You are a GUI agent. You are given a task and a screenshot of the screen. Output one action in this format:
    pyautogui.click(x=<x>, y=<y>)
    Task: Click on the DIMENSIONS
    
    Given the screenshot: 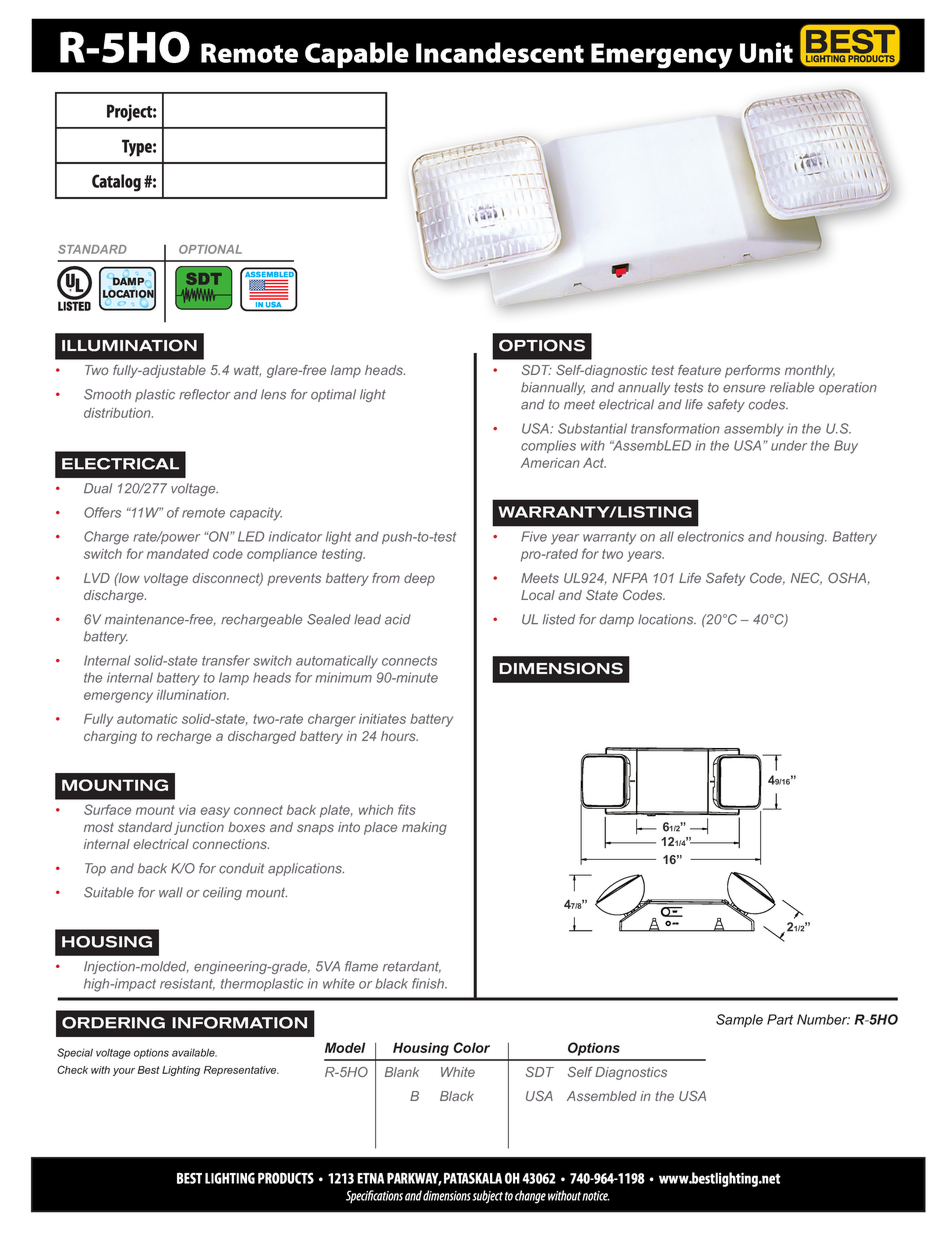 What is the action you would take?
    pyautogui.click(x=561, y=668)
